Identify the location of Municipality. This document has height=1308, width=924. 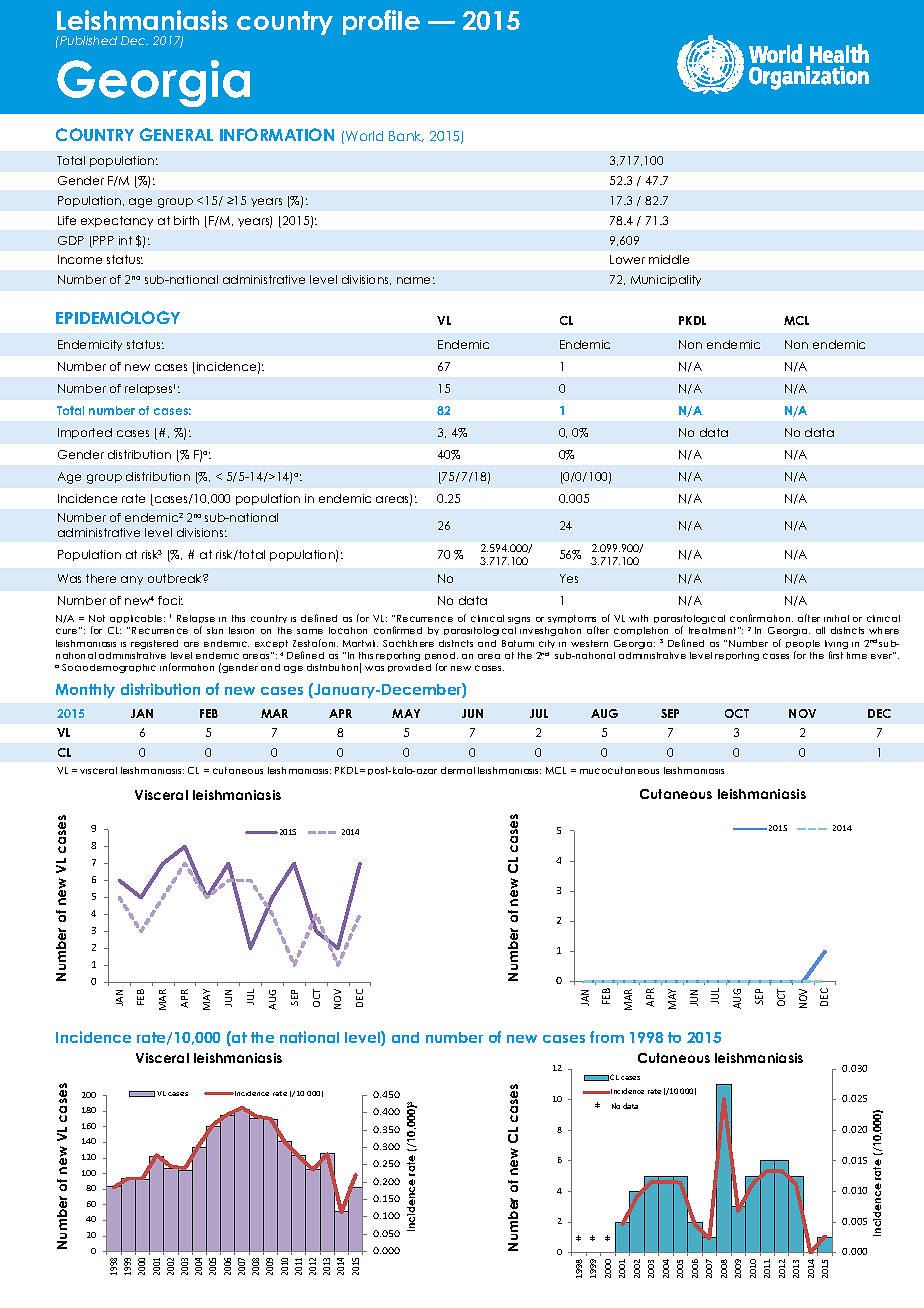
(666, 280).
